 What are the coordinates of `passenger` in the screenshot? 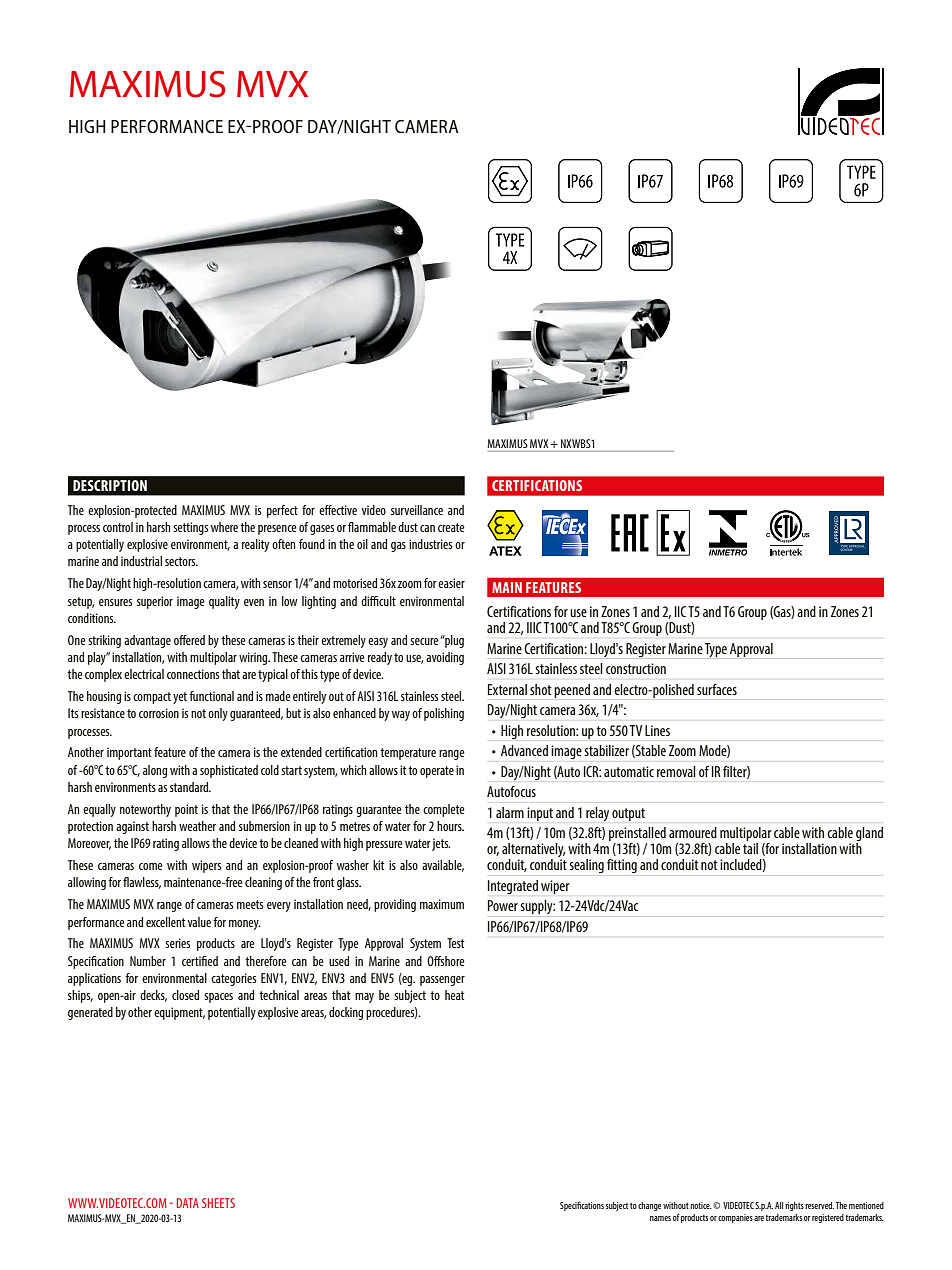 It's located at (442, 981).
